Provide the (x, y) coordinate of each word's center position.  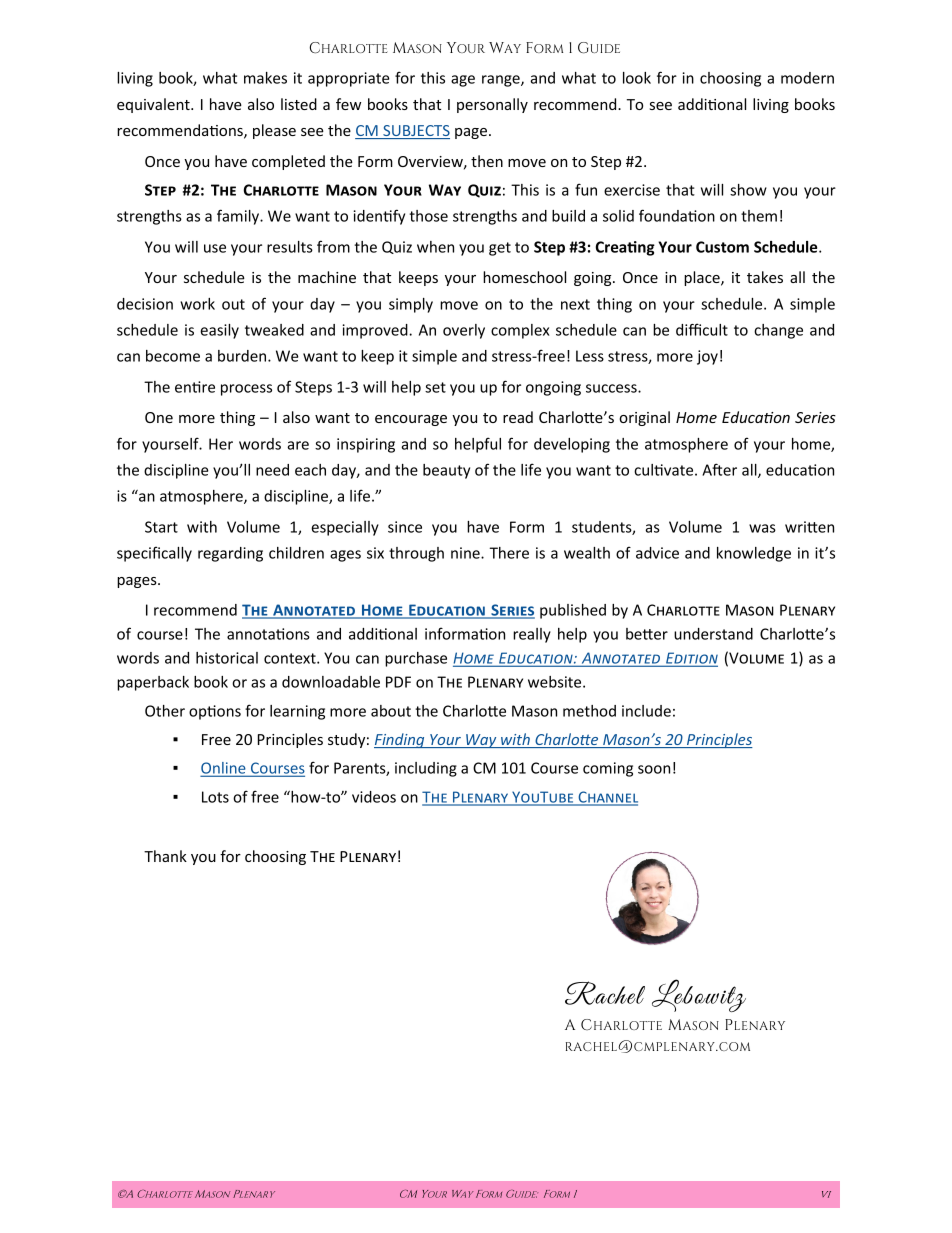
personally (492, 105)
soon (654, 769)
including (426, 769)
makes (265, 78)
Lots (215, 797)
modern (807, 78)
